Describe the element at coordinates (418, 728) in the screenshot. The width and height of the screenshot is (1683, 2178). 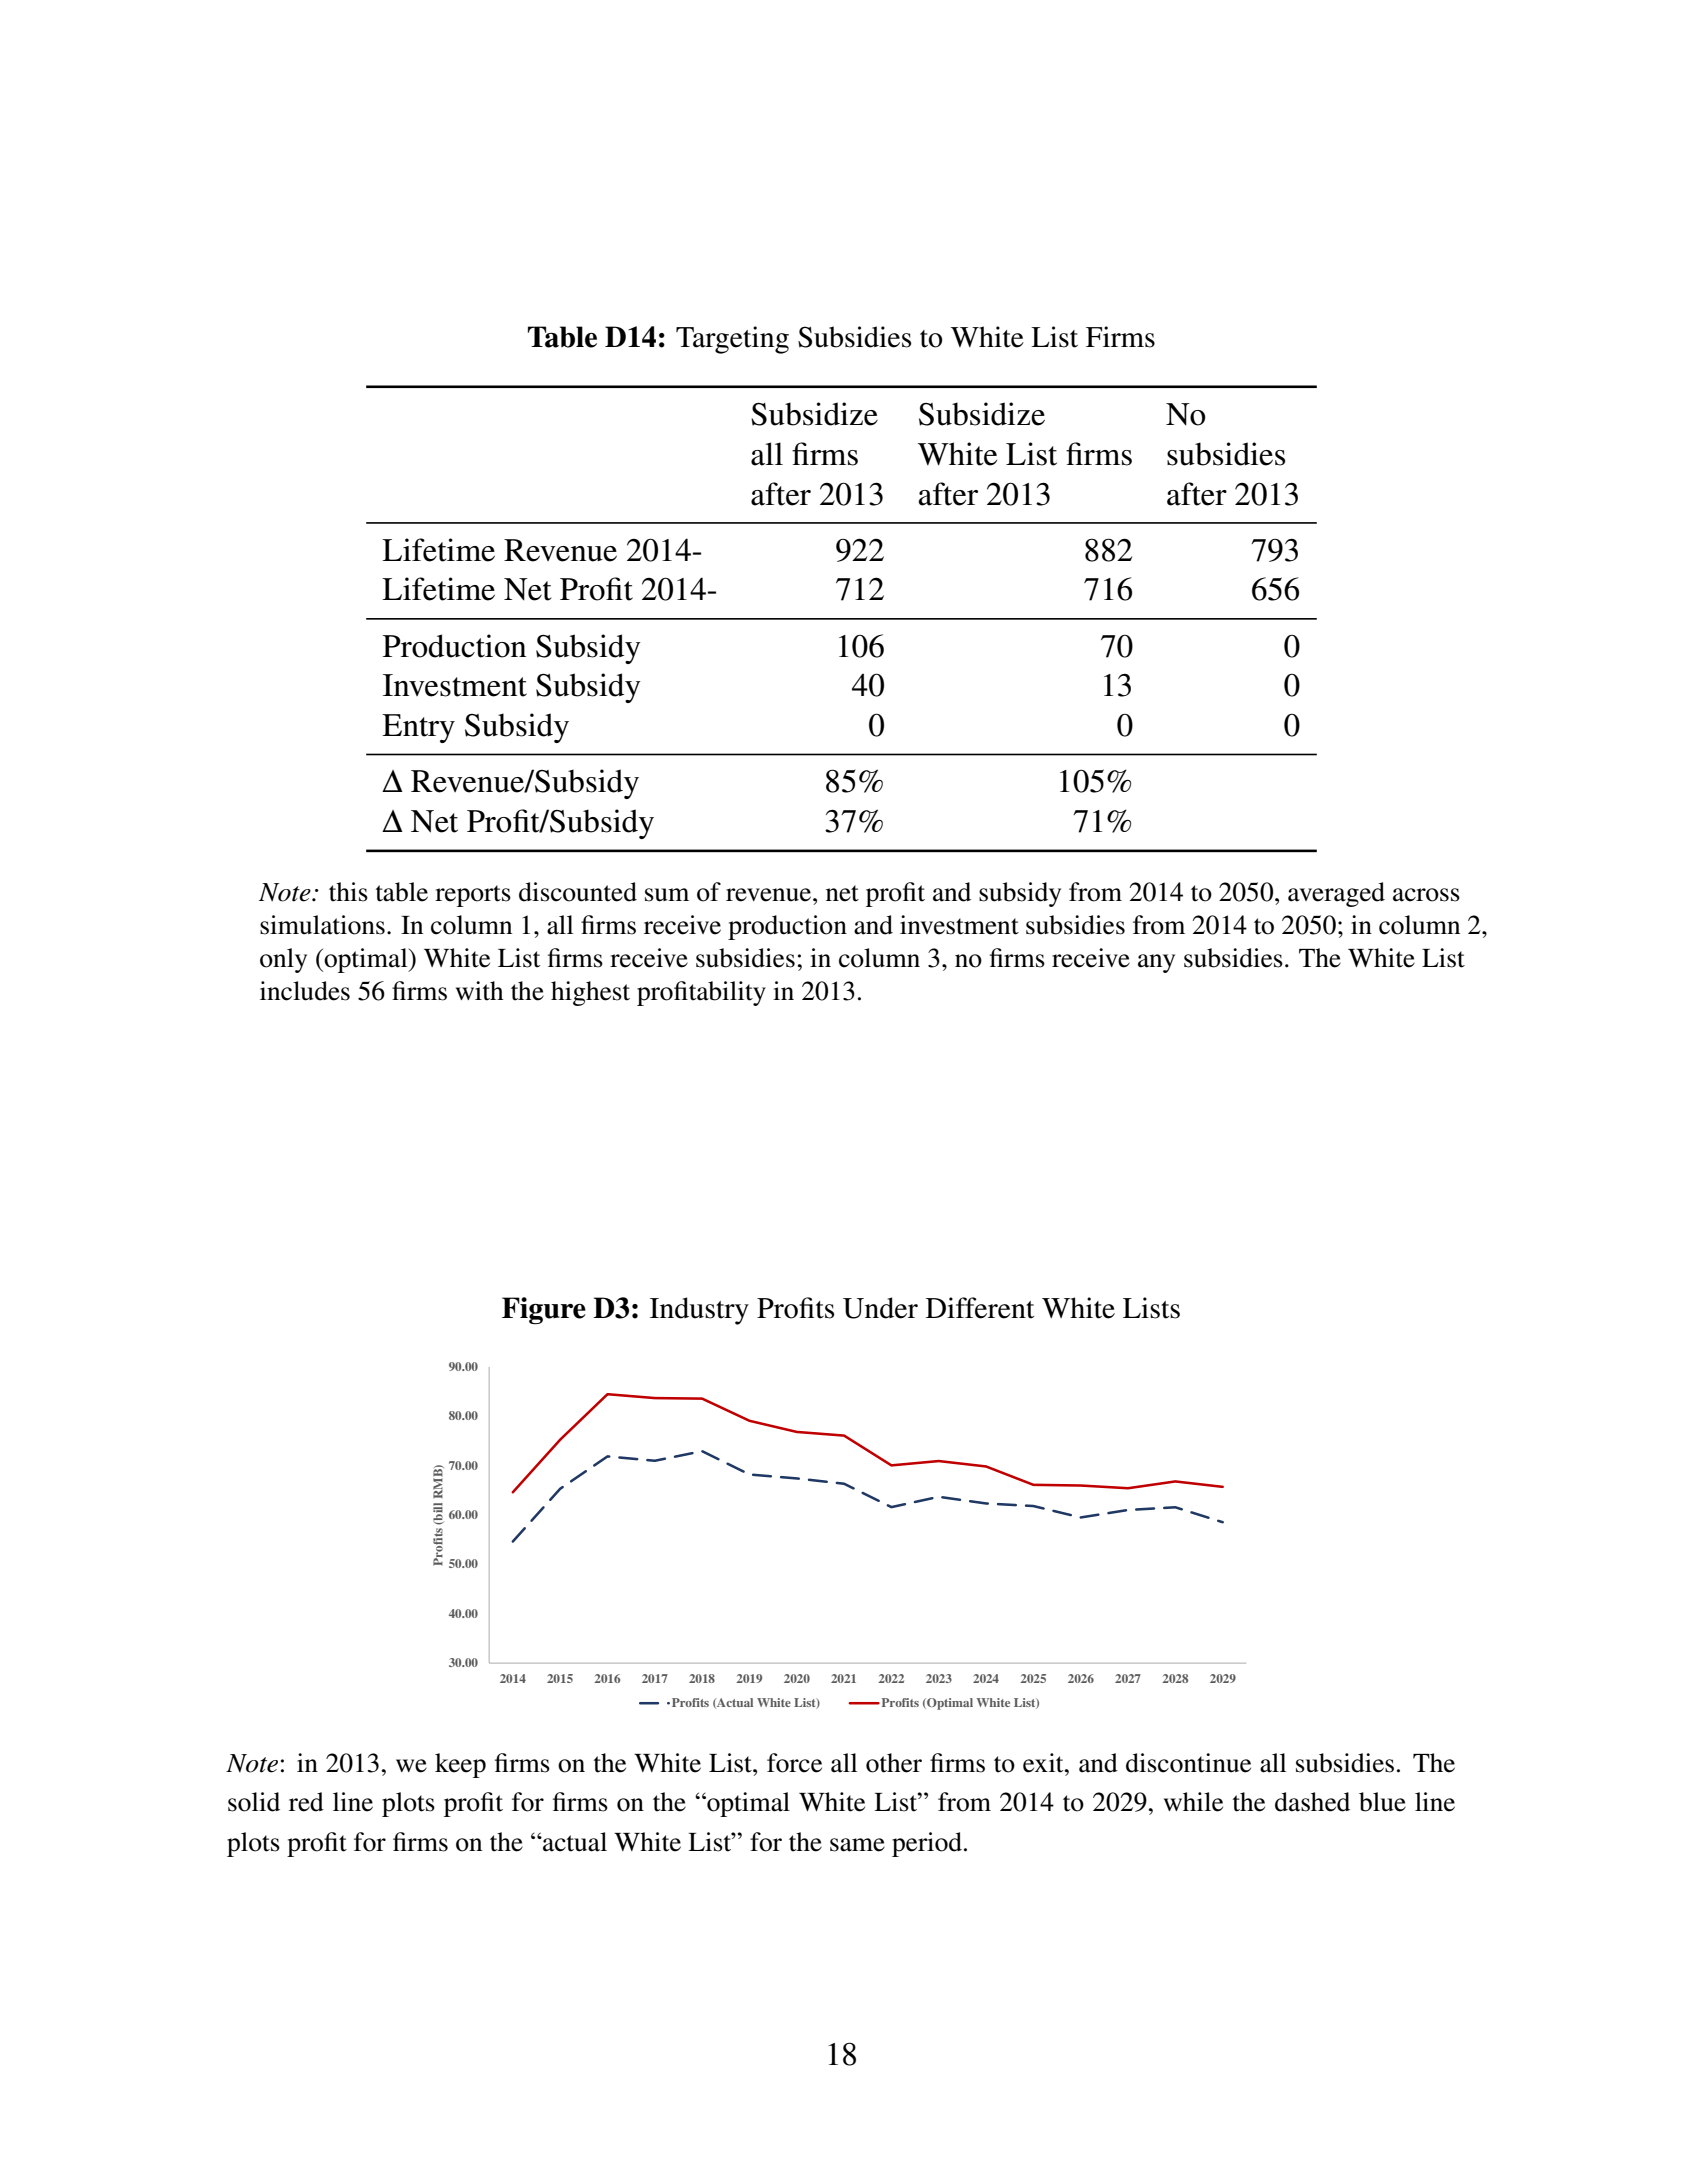
I see `Entry` at that location.
